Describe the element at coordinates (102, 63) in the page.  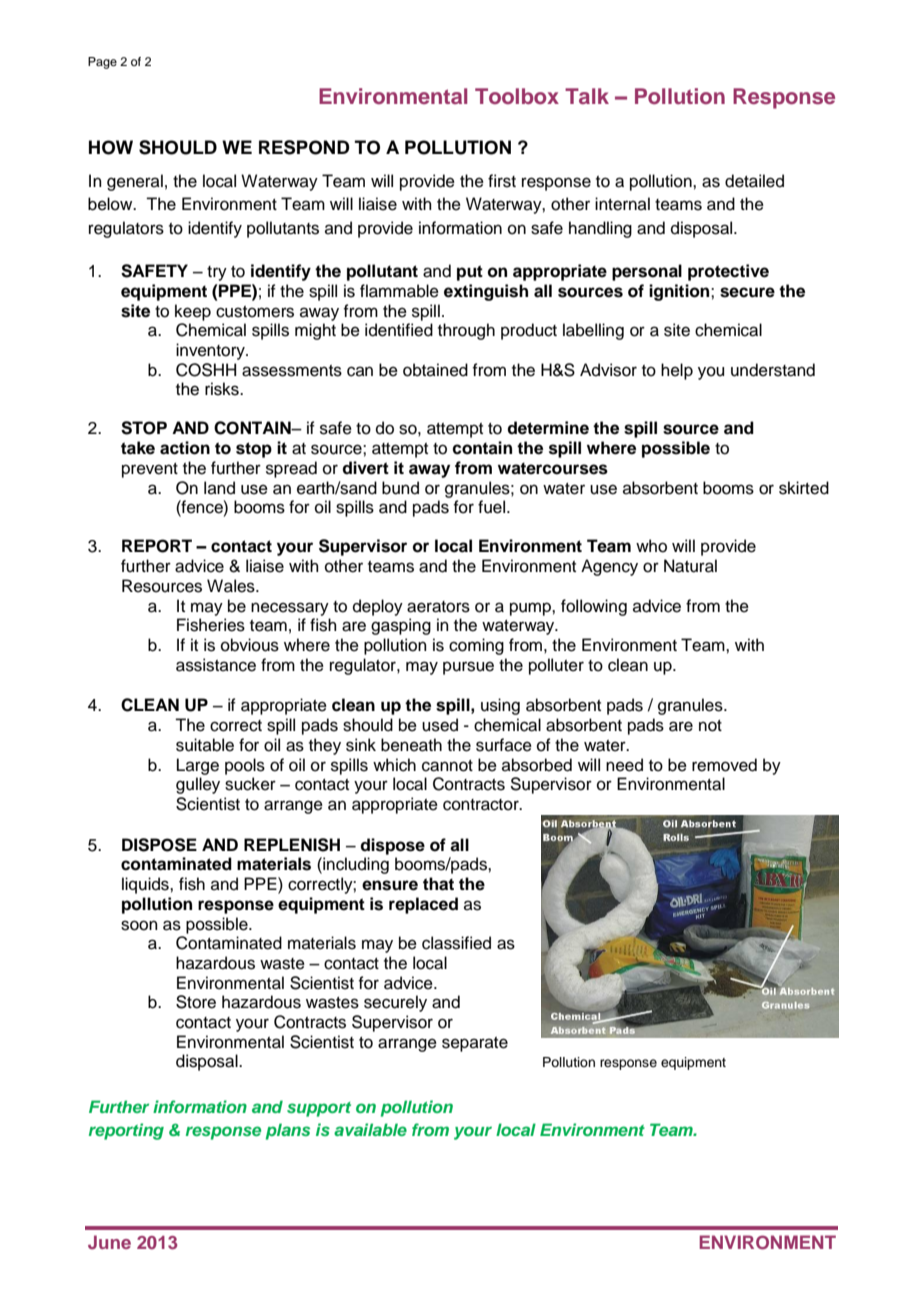
I see `Page` at that location.
